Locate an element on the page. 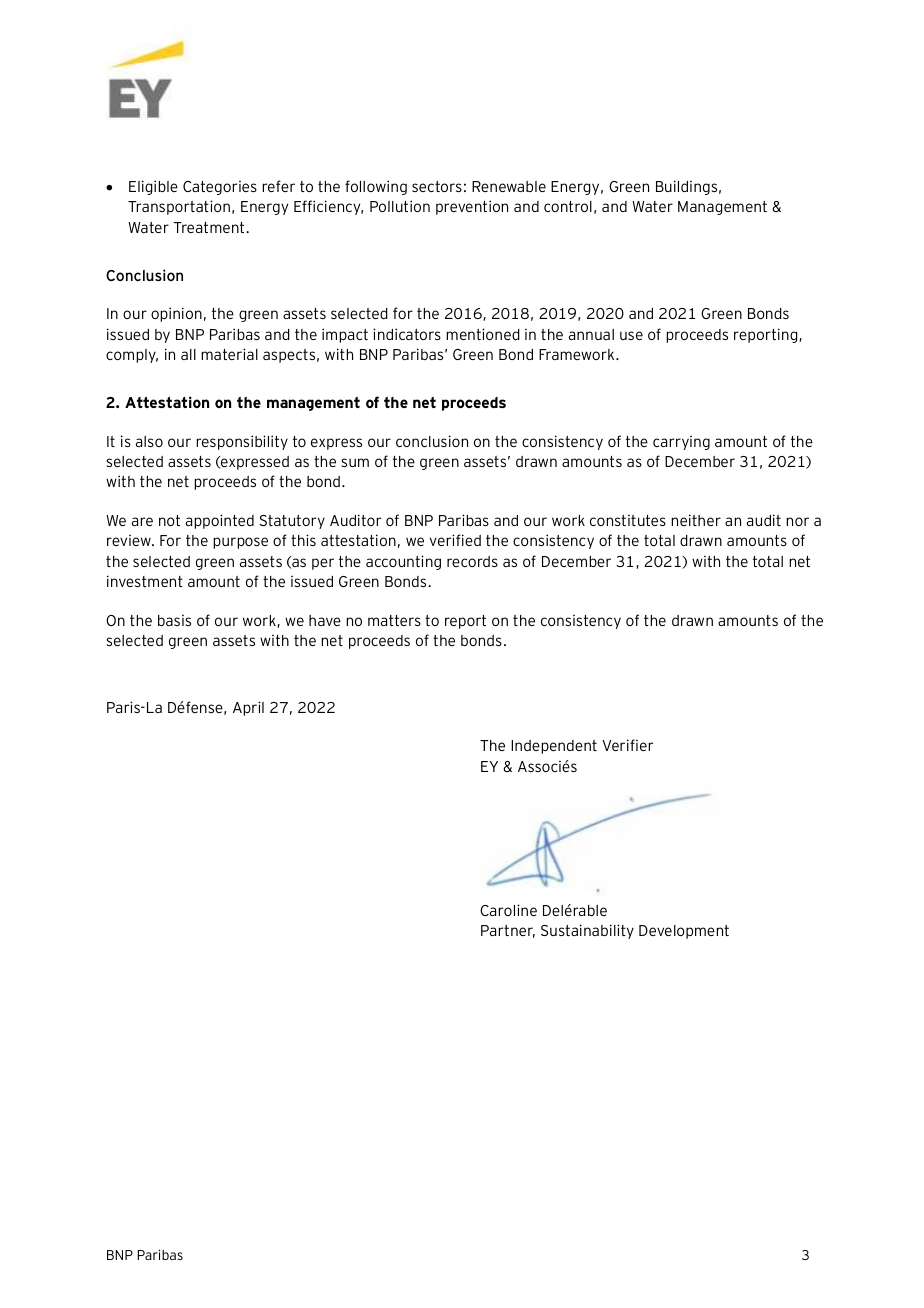 The width and height of the page is (924, 1308). material is located at coordinates (229, 354).
